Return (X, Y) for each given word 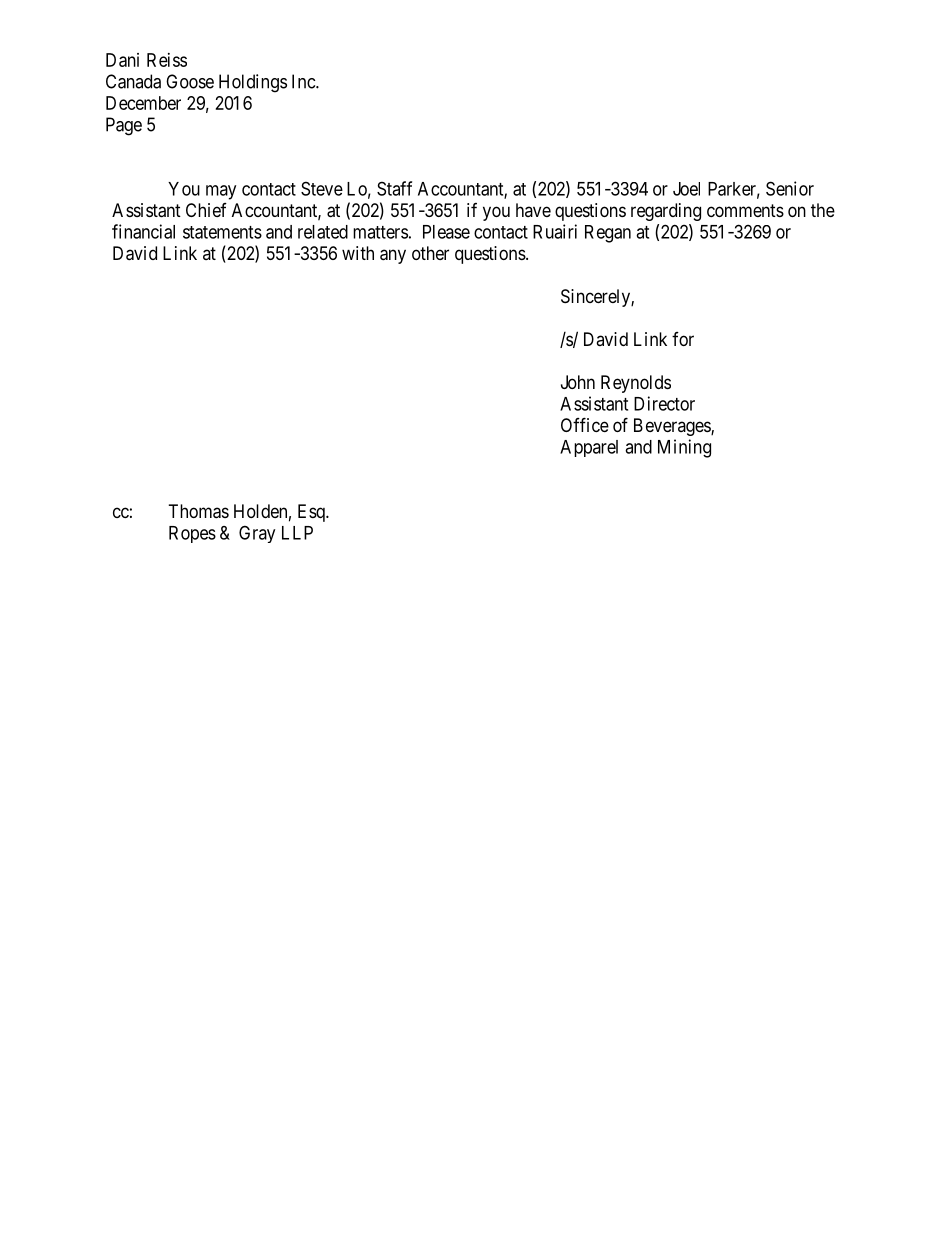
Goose (190, 81)
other (430, 253)
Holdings (253, 83)
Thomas (199, 511)
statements (222, 232)
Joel (686, 189)
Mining (684, 448)
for (683, 339)
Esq (312, 513)
